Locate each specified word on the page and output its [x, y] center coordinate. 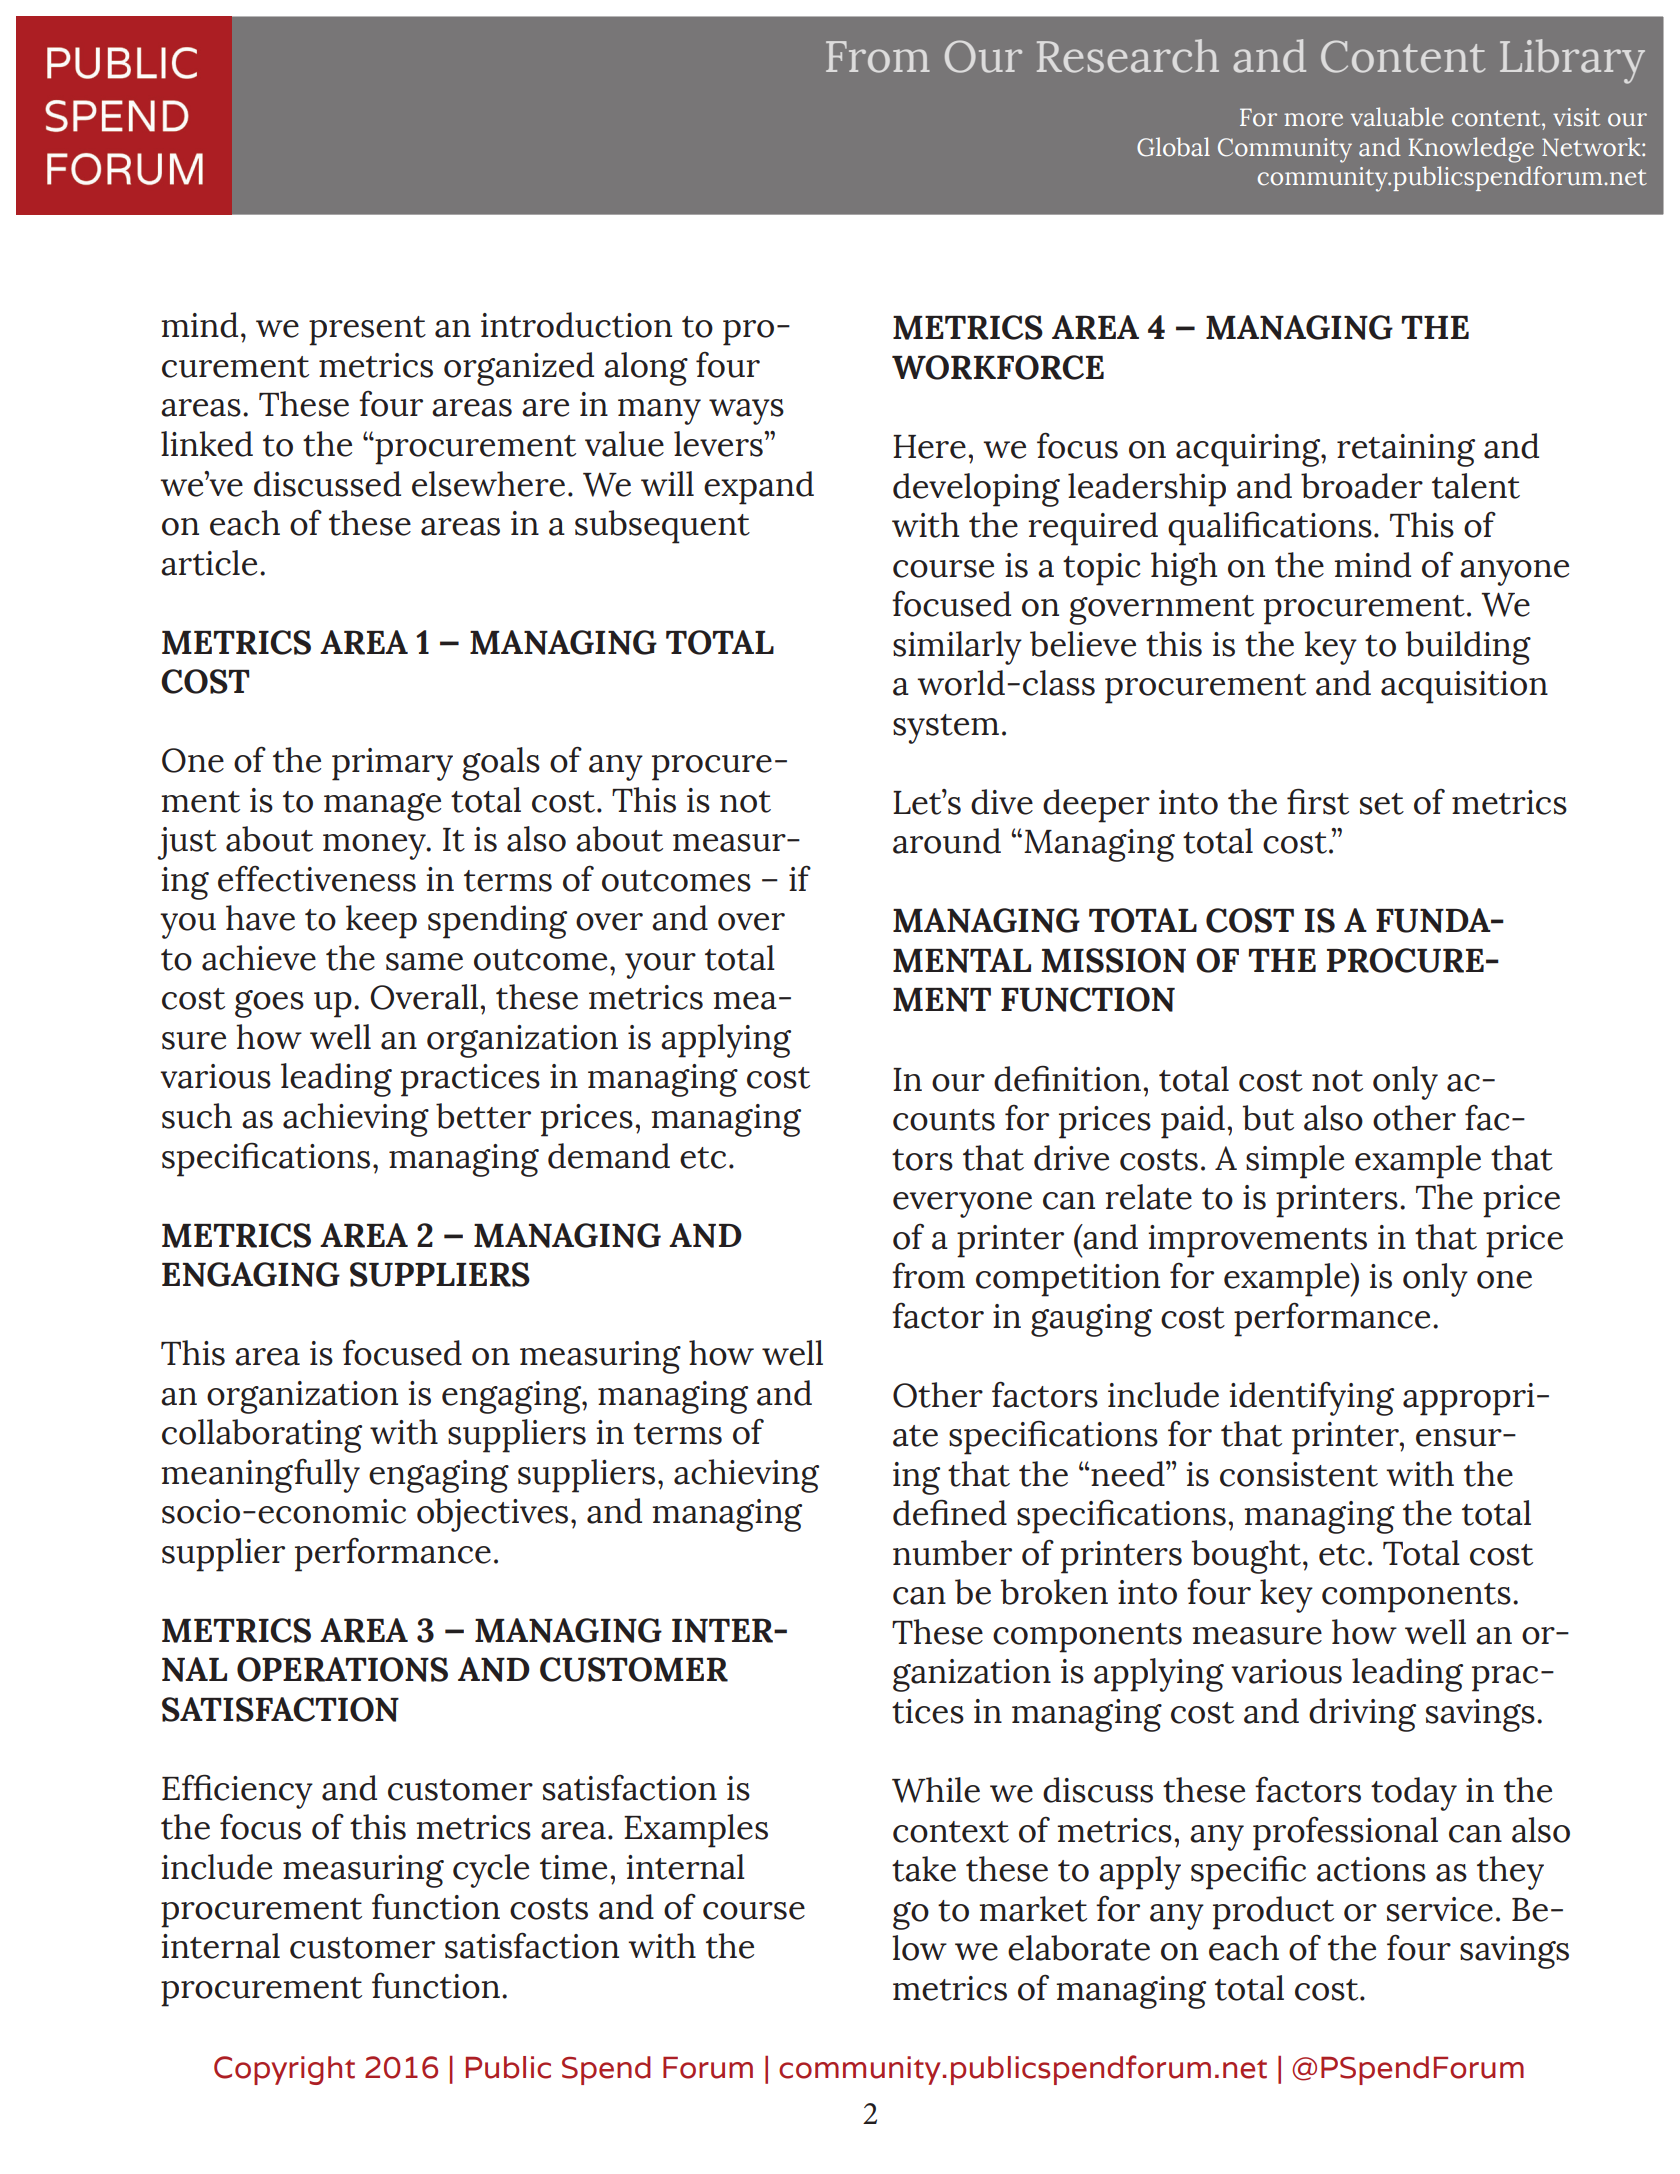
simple [1295, 1162]
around [947, 841]
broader [1362, 486]
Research [1128, 56]
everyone [962, 1205]
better [483, 1116]
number [952, 1553]
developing [976, 490]
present [367, 331]
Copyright [284, 2070]
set [1382, 804]
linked [207, 444]
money [375, 847]
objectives [492, 1515]
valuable [1397, 117]
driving [1362, 1715]
